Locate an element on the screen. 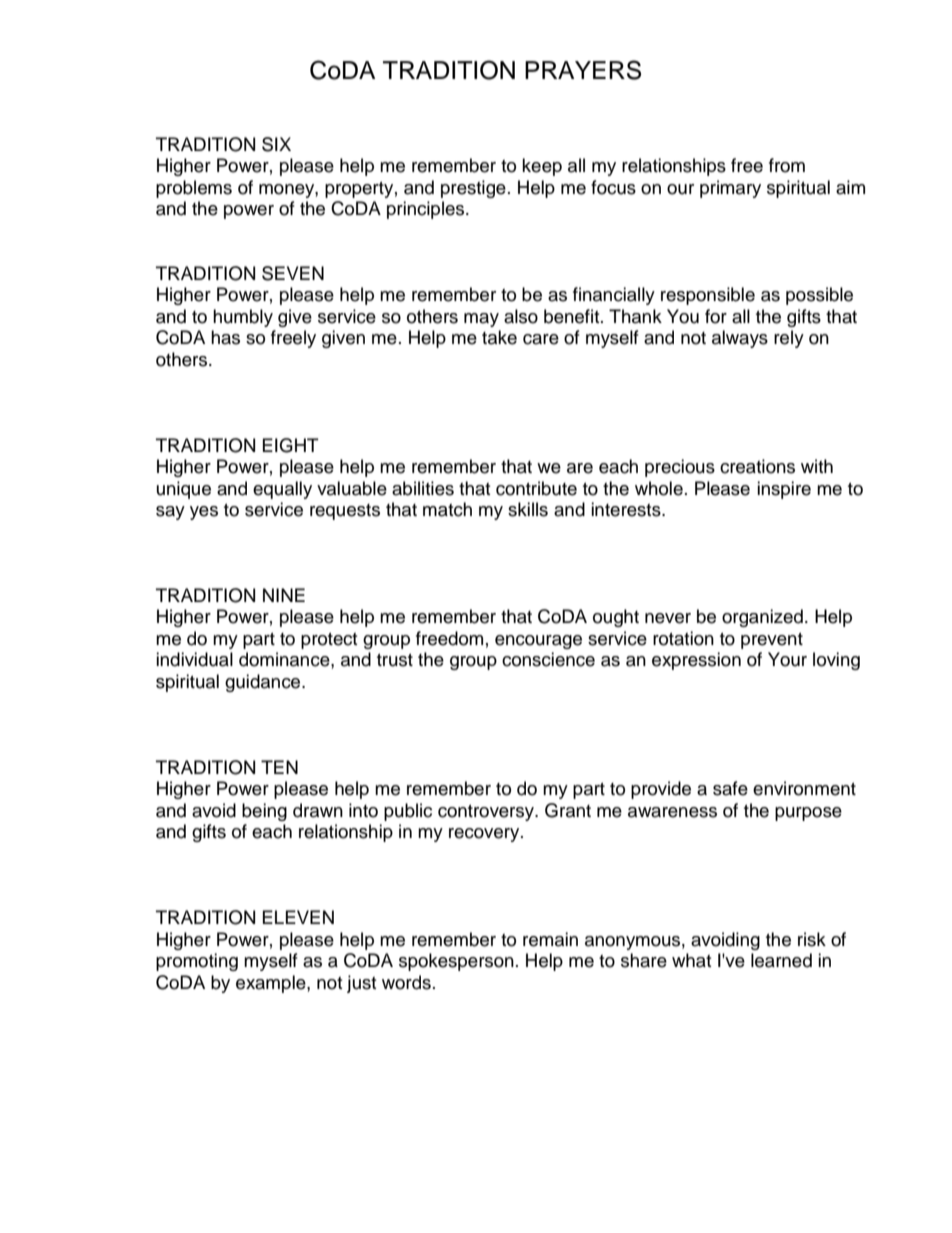 Image resolution: width=952 pixels, height=1233 pixels. example is located at coordinates (272, 984).
